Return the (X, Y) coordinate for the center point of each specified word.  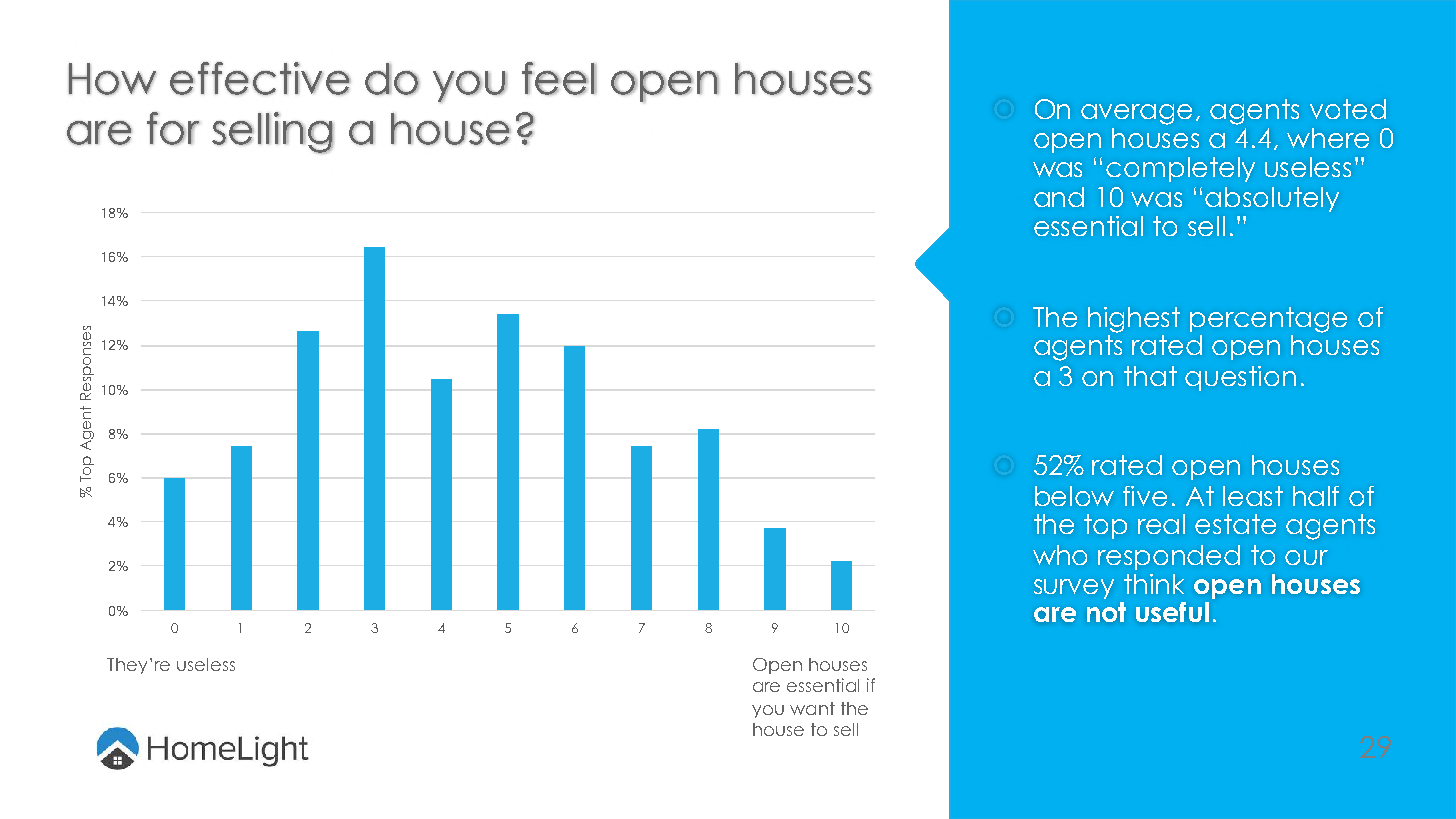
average (1136, 114)
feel (559, 78)
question (1240, 378)
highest (1134, 320)
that (1150, 376)
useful (1172, 612)
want (812, 708)
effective (260, 78)
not (1106, 612)
